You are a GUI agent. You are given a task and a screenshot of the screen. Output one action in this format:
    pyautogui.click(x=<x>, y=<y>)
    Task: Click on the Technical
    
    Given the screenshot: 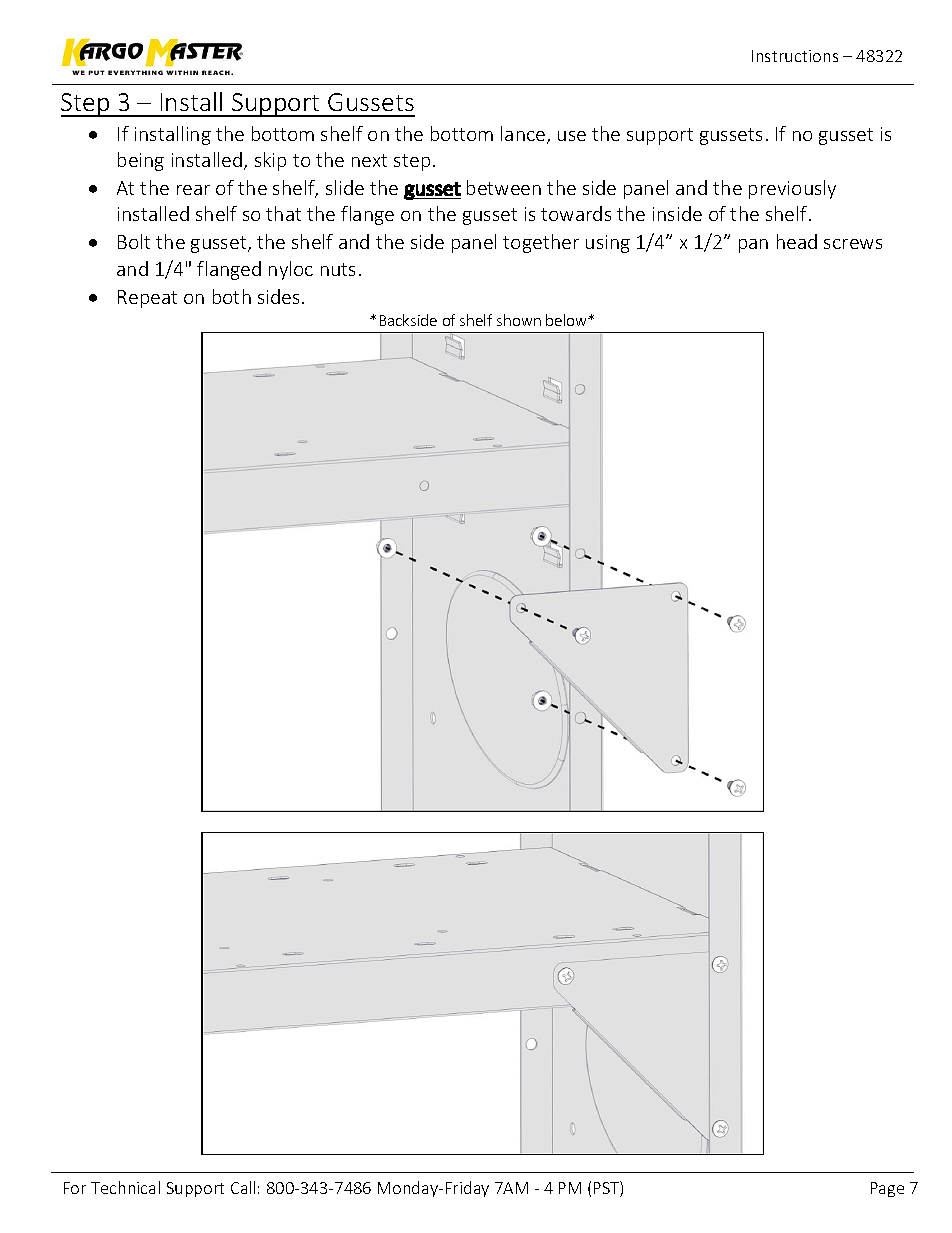 What is the action you would take?
    pyautogui.click(x=125, y=1187)
